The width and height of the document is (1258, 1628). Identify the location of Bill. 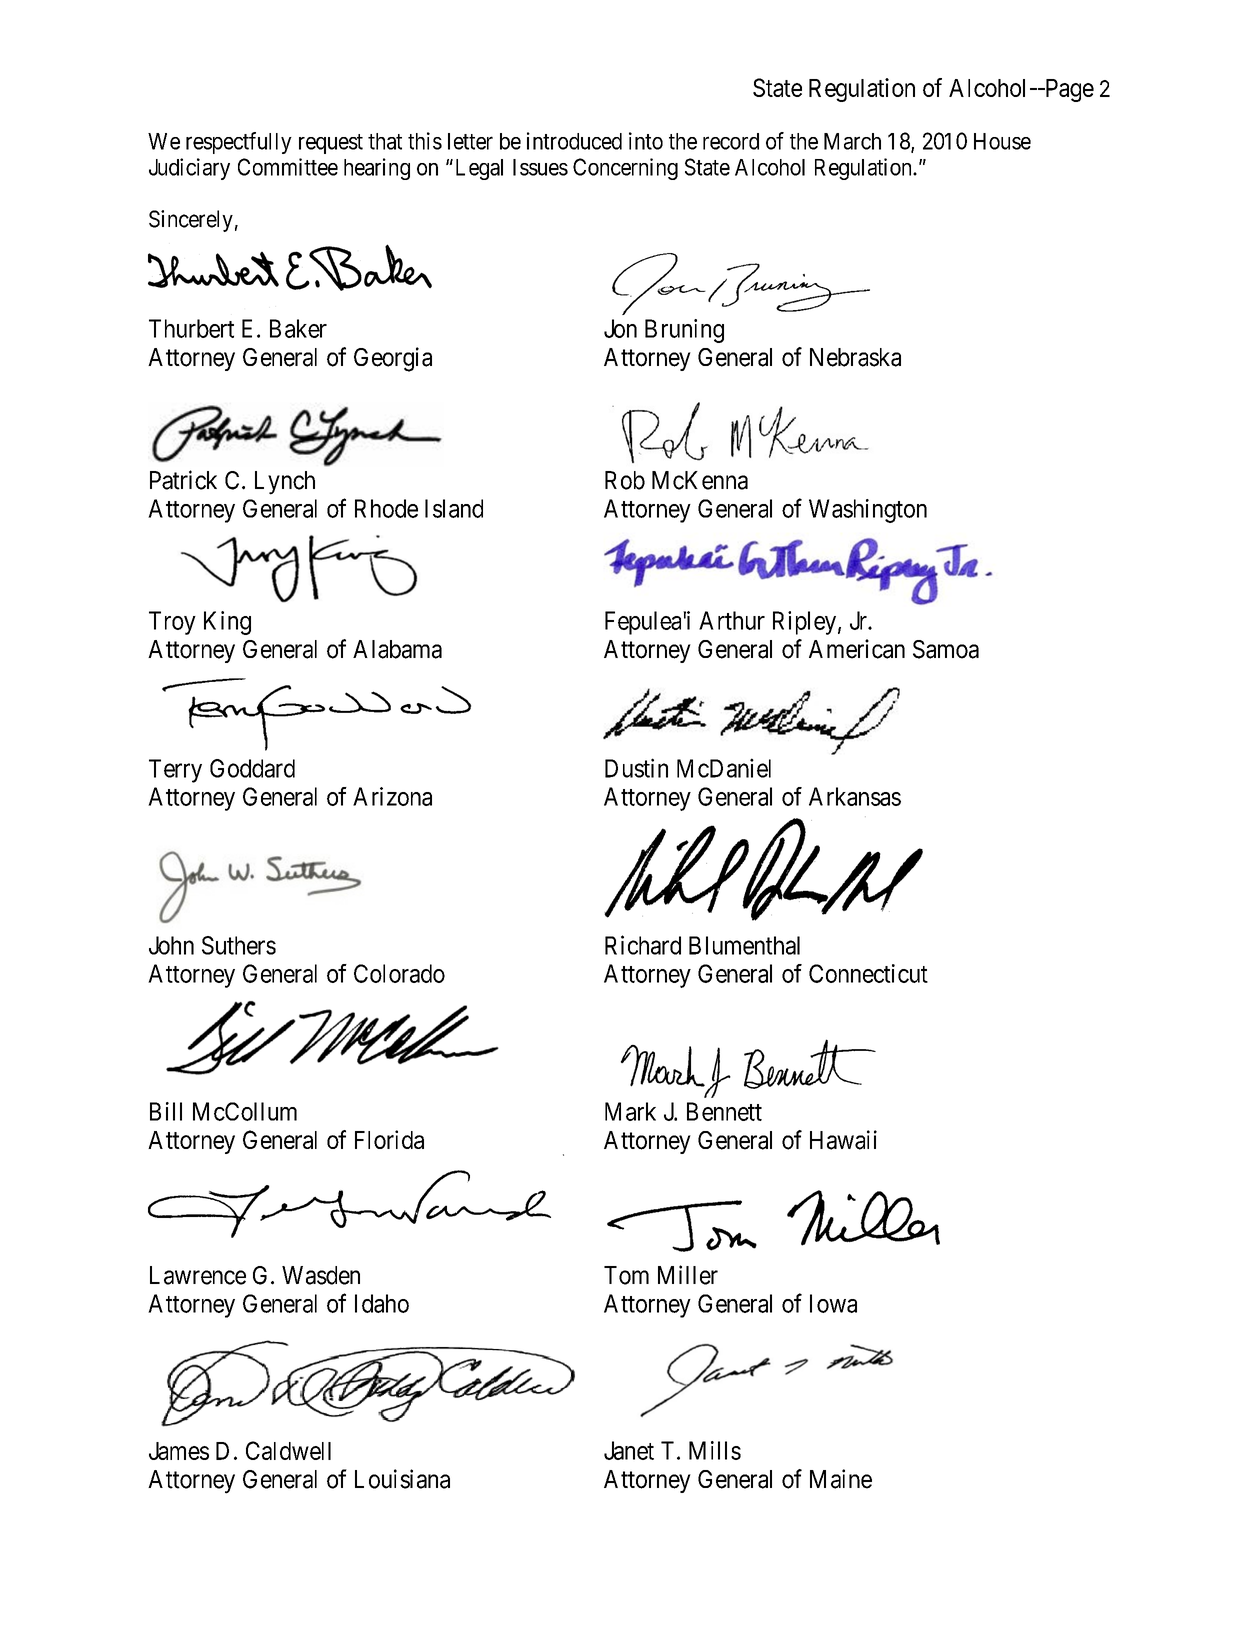
(166, 1111).
